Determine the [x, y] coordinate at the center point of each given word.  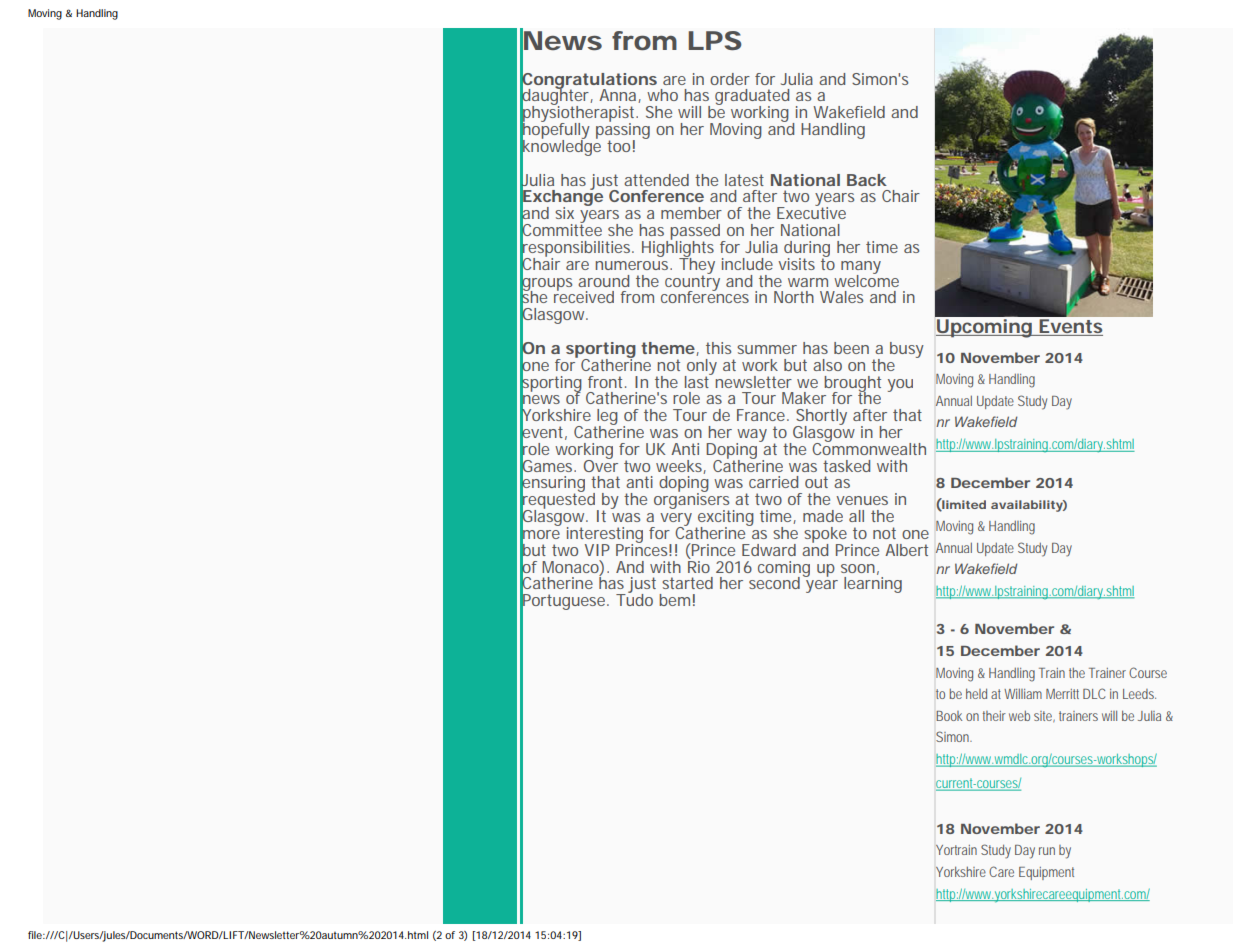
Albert [906, 550]
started [687, 583]
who [662, 95]
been [851, 348]
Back [867, 180]
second [776, 582]
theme [669, 349]
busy [907, 350]
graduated [752, 98]
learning [873, 585]
